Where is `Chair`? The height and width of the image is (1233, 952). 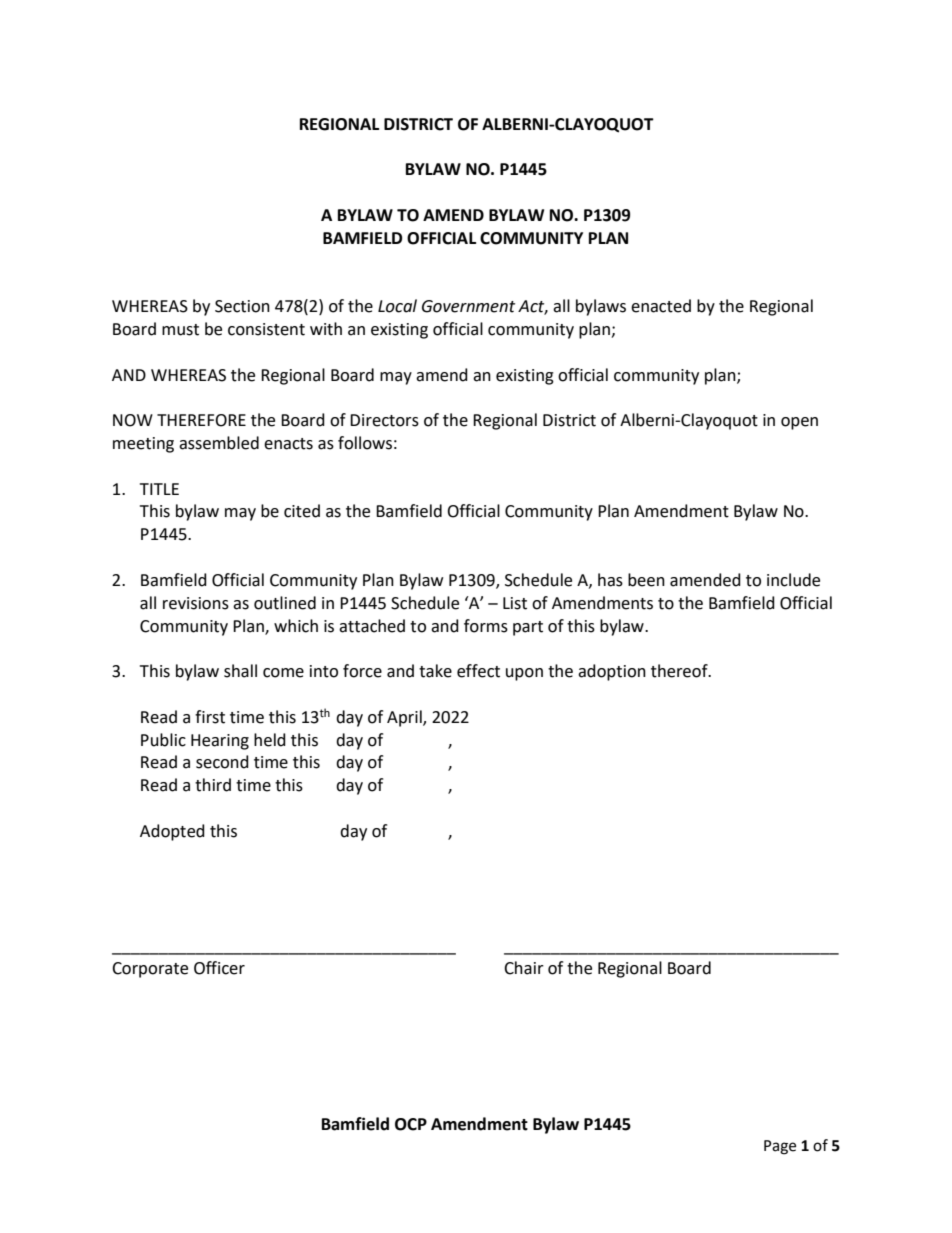 Chair is located at coordinates (524, 968).
